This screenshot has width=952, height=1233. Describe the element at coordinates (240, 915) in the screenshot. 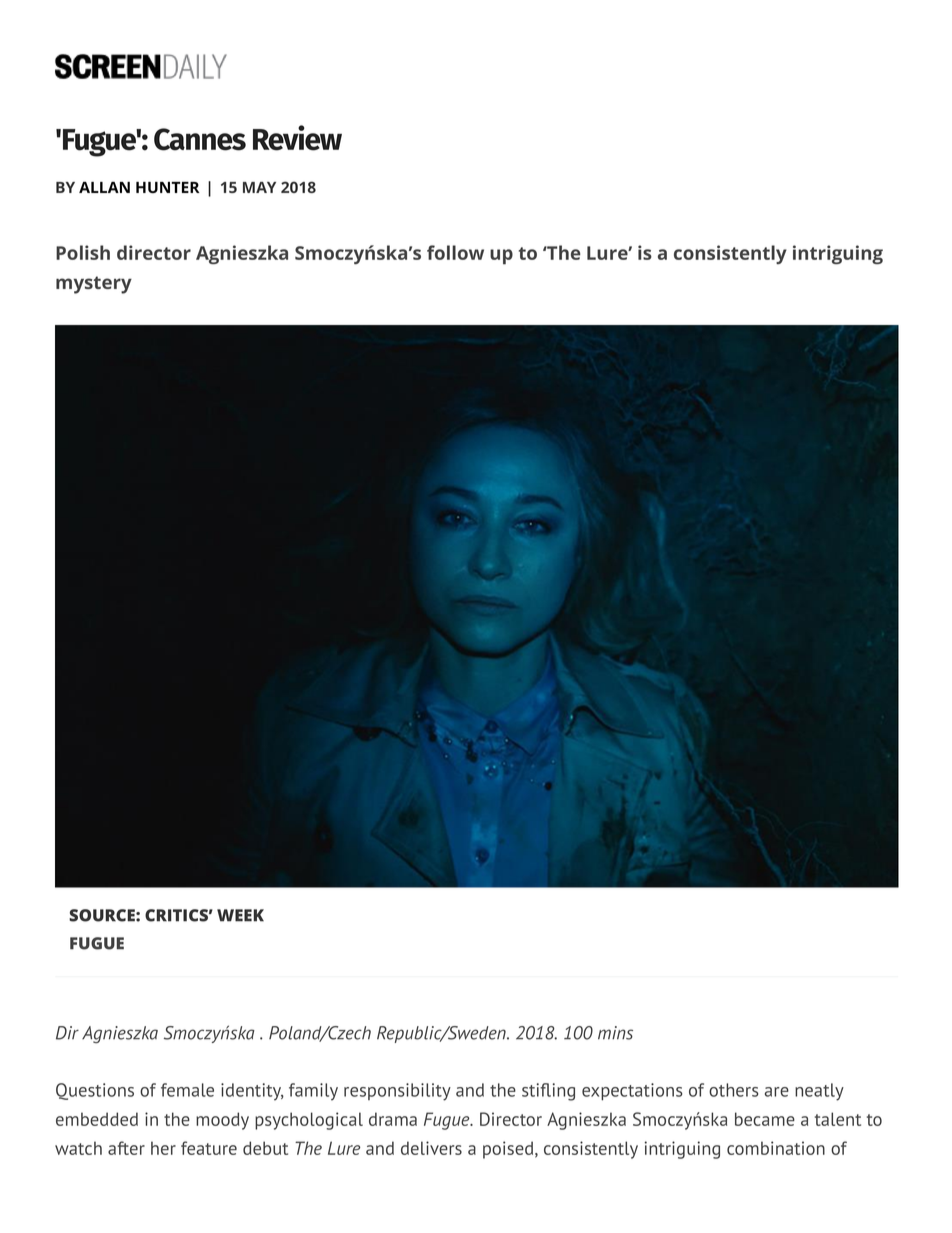

I see `WEEK` at that location.
